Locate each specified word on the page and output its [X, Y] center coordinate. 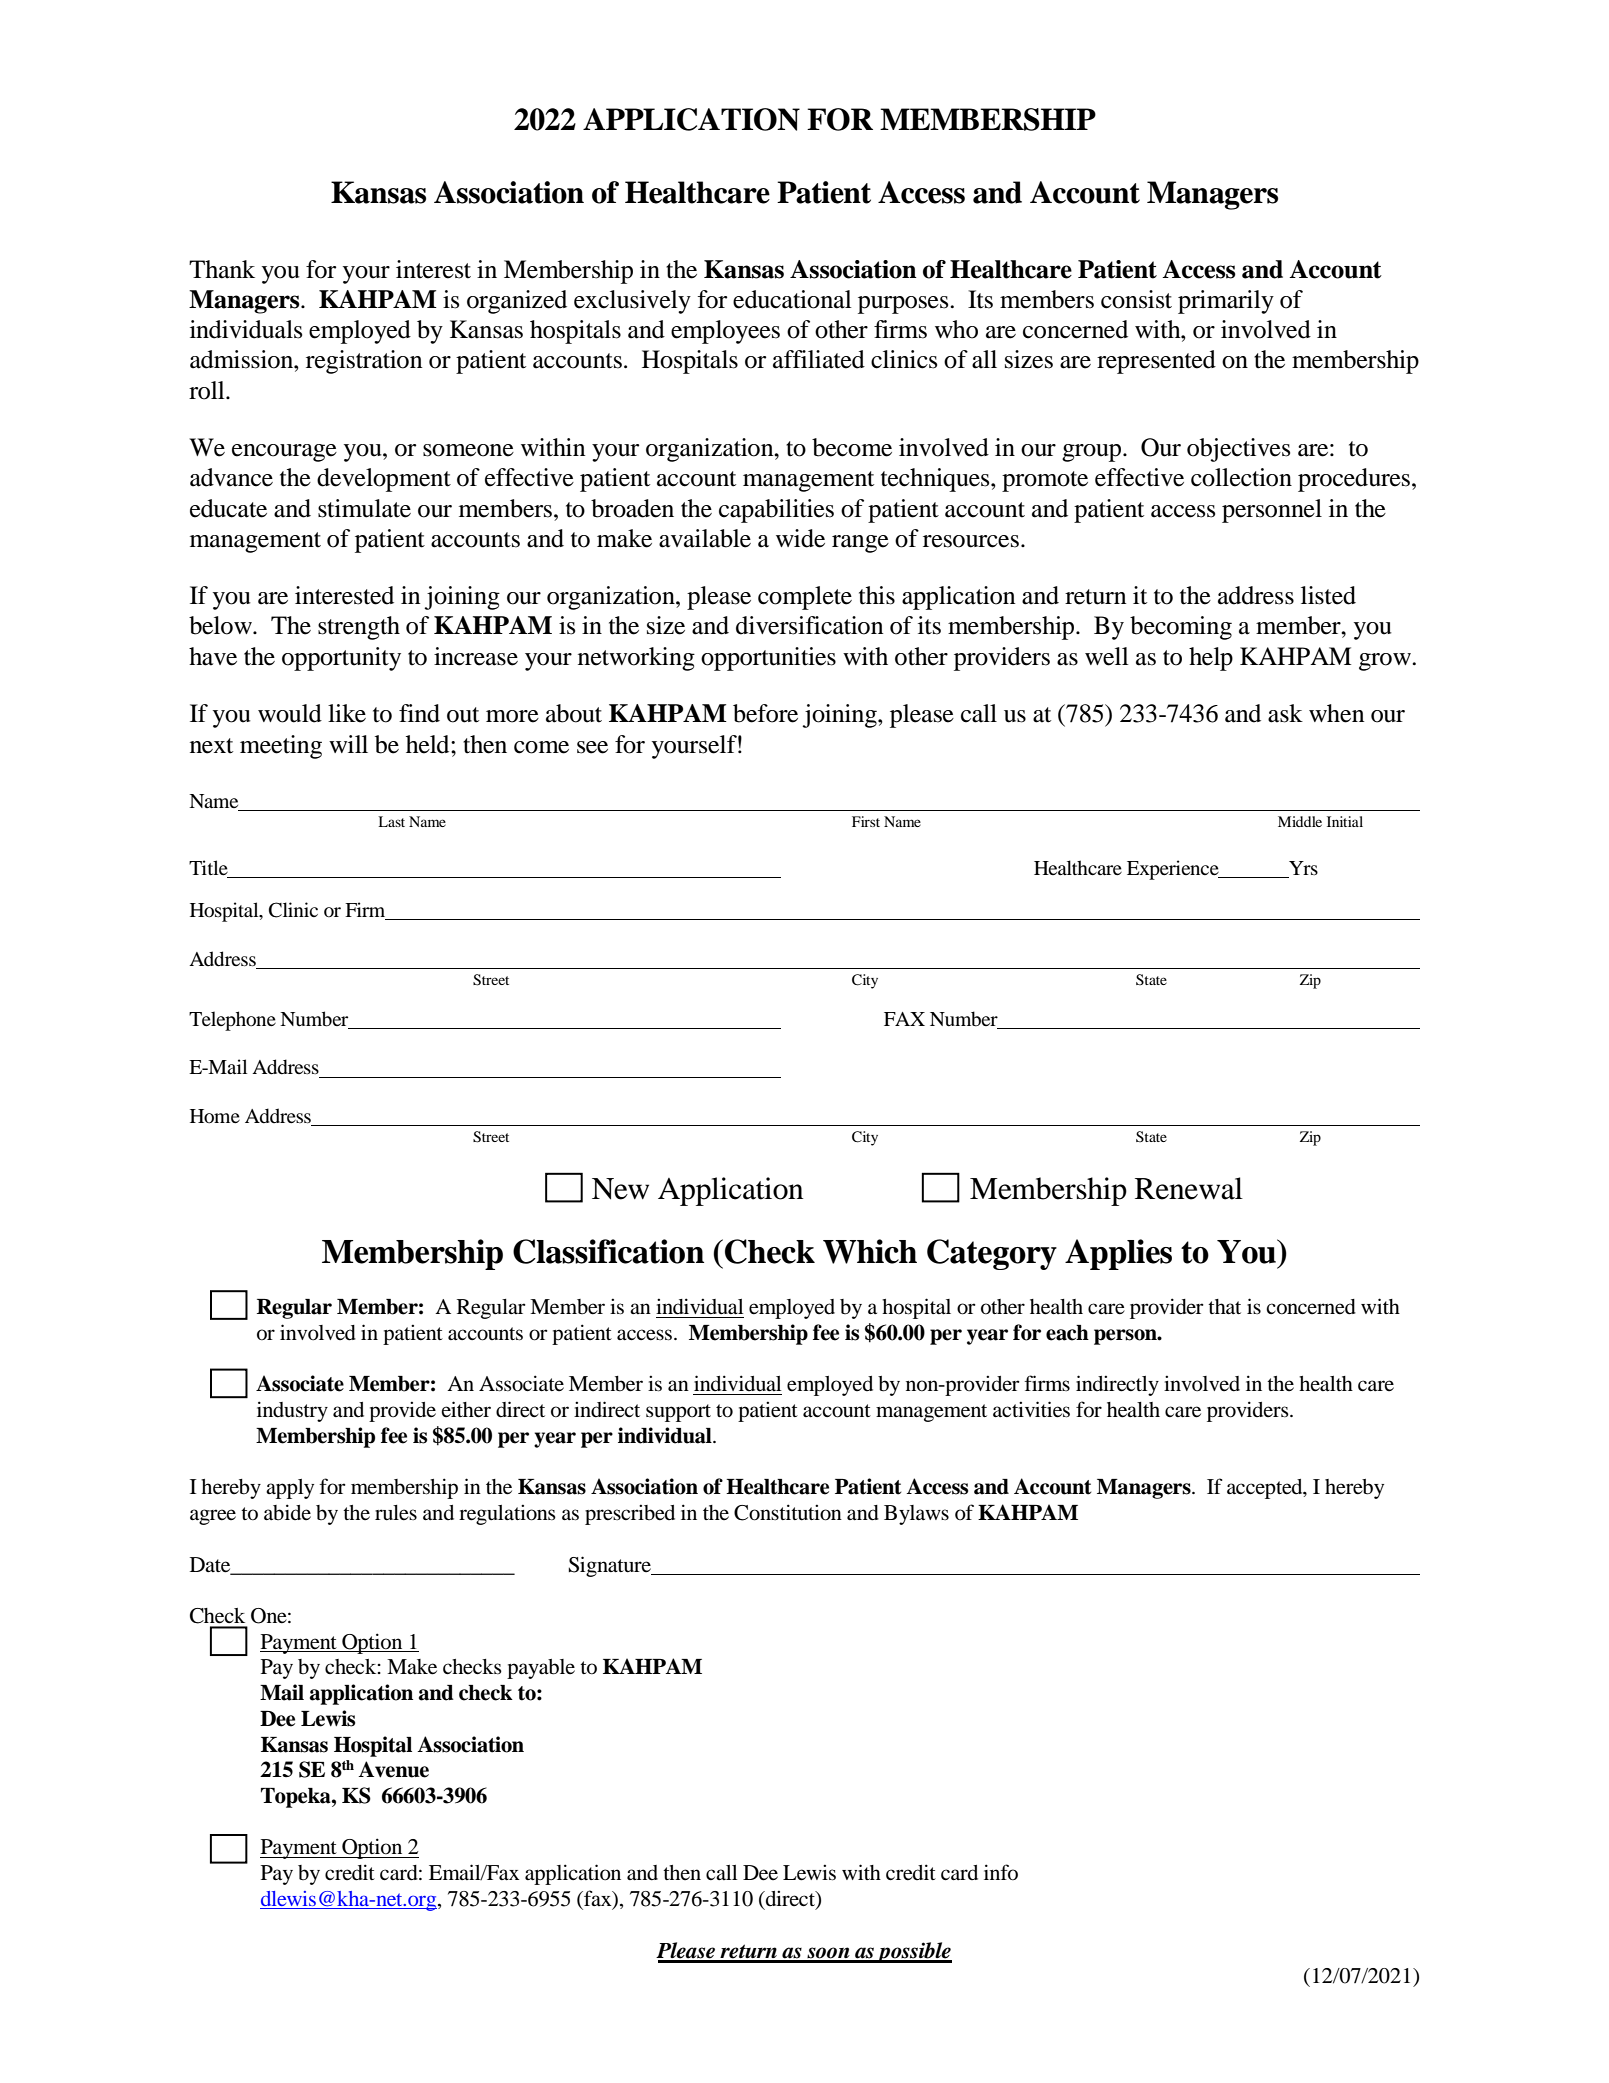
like [347, 713]
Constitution [788, 1512]
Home [215, 1116]
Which [870, 1251]
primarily [1226, 302]
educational [792, 299]
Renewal [1189, 1188]
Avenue [393, 1769]
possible [913, 1952]
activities [1031, 1409]
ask [1285, 713]
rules [396, 1513]
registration [364, 362]
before [765, 713]
